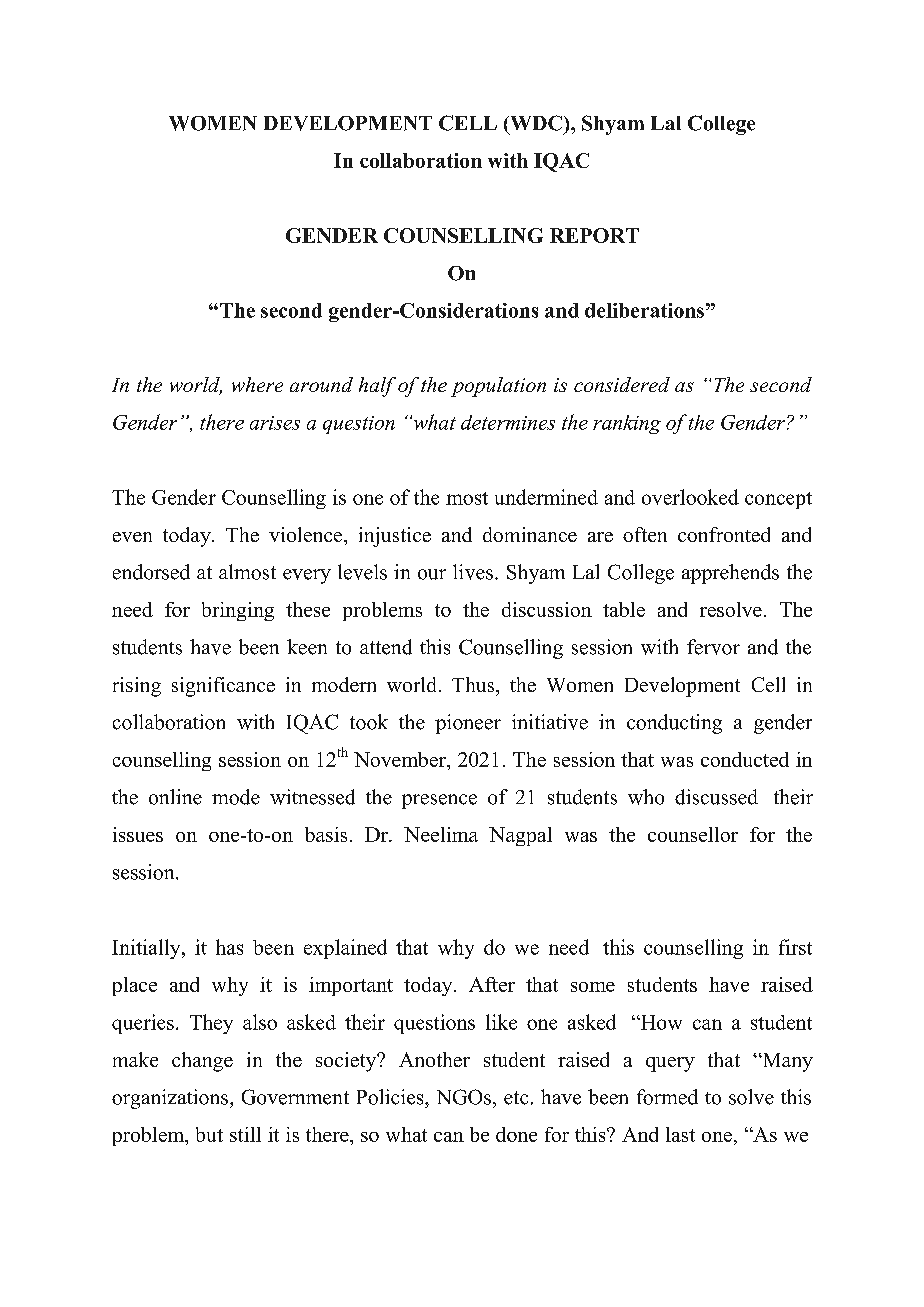 The image size is (924, 1307). What do you see at coordinates (229, 947) in the image?
I see `has` at bounding box center [229, 947].
